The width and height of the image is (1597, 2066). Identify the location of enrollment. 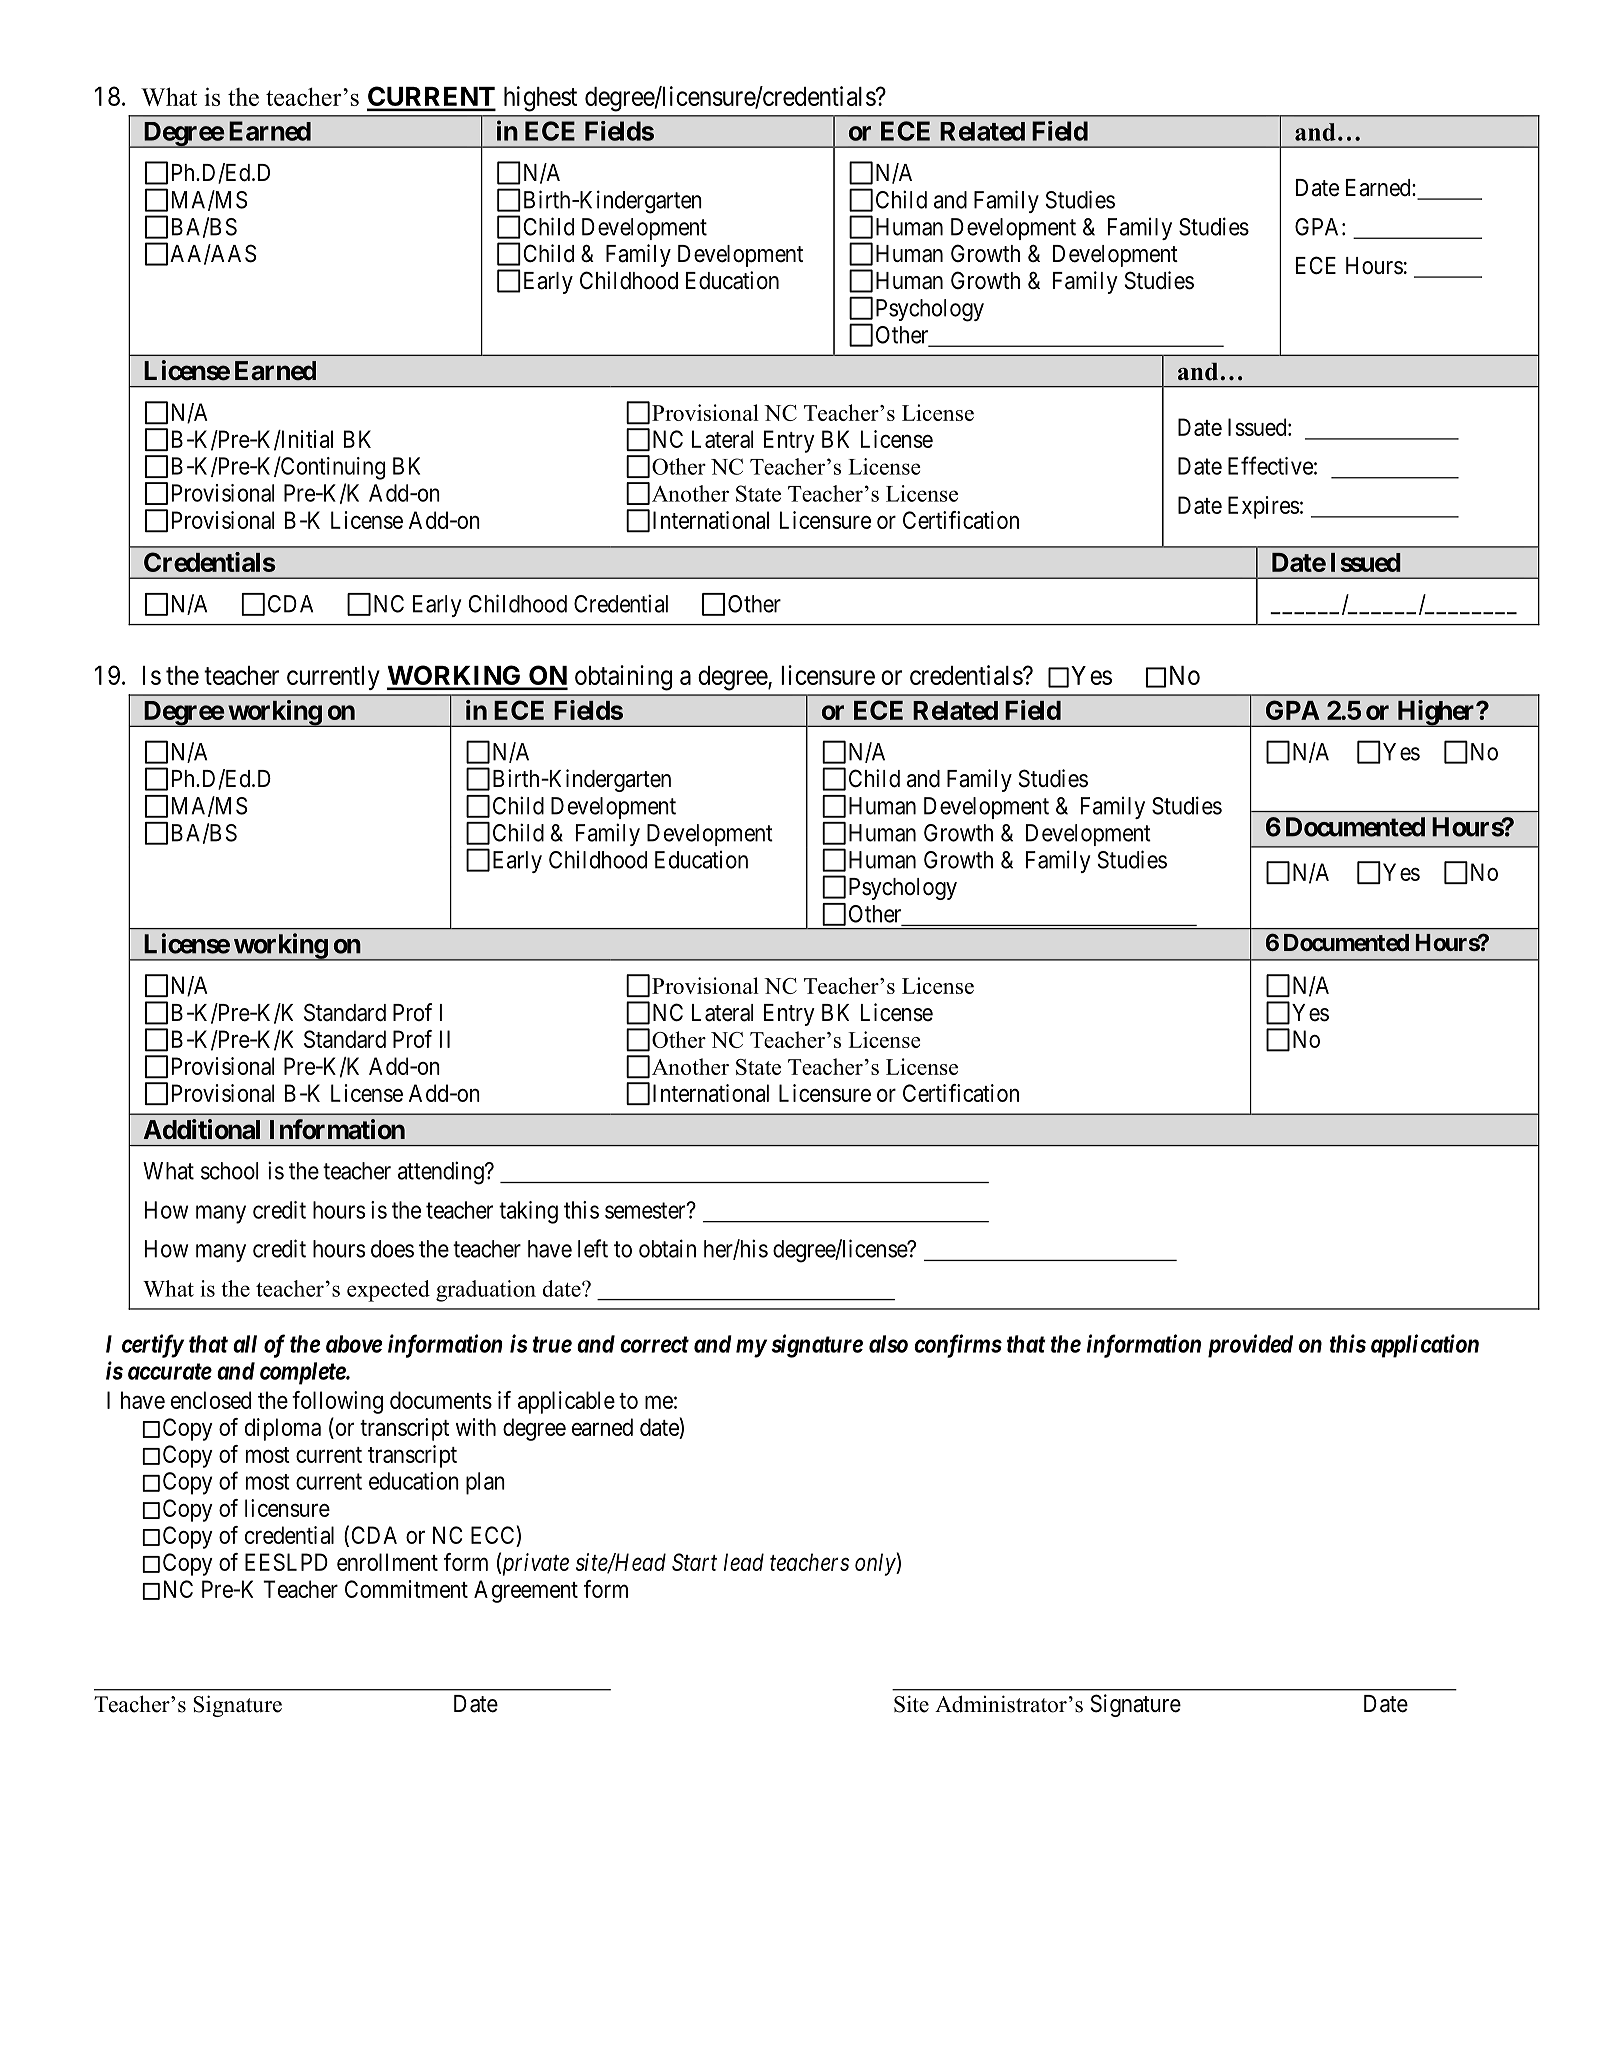
(387, 1562).
